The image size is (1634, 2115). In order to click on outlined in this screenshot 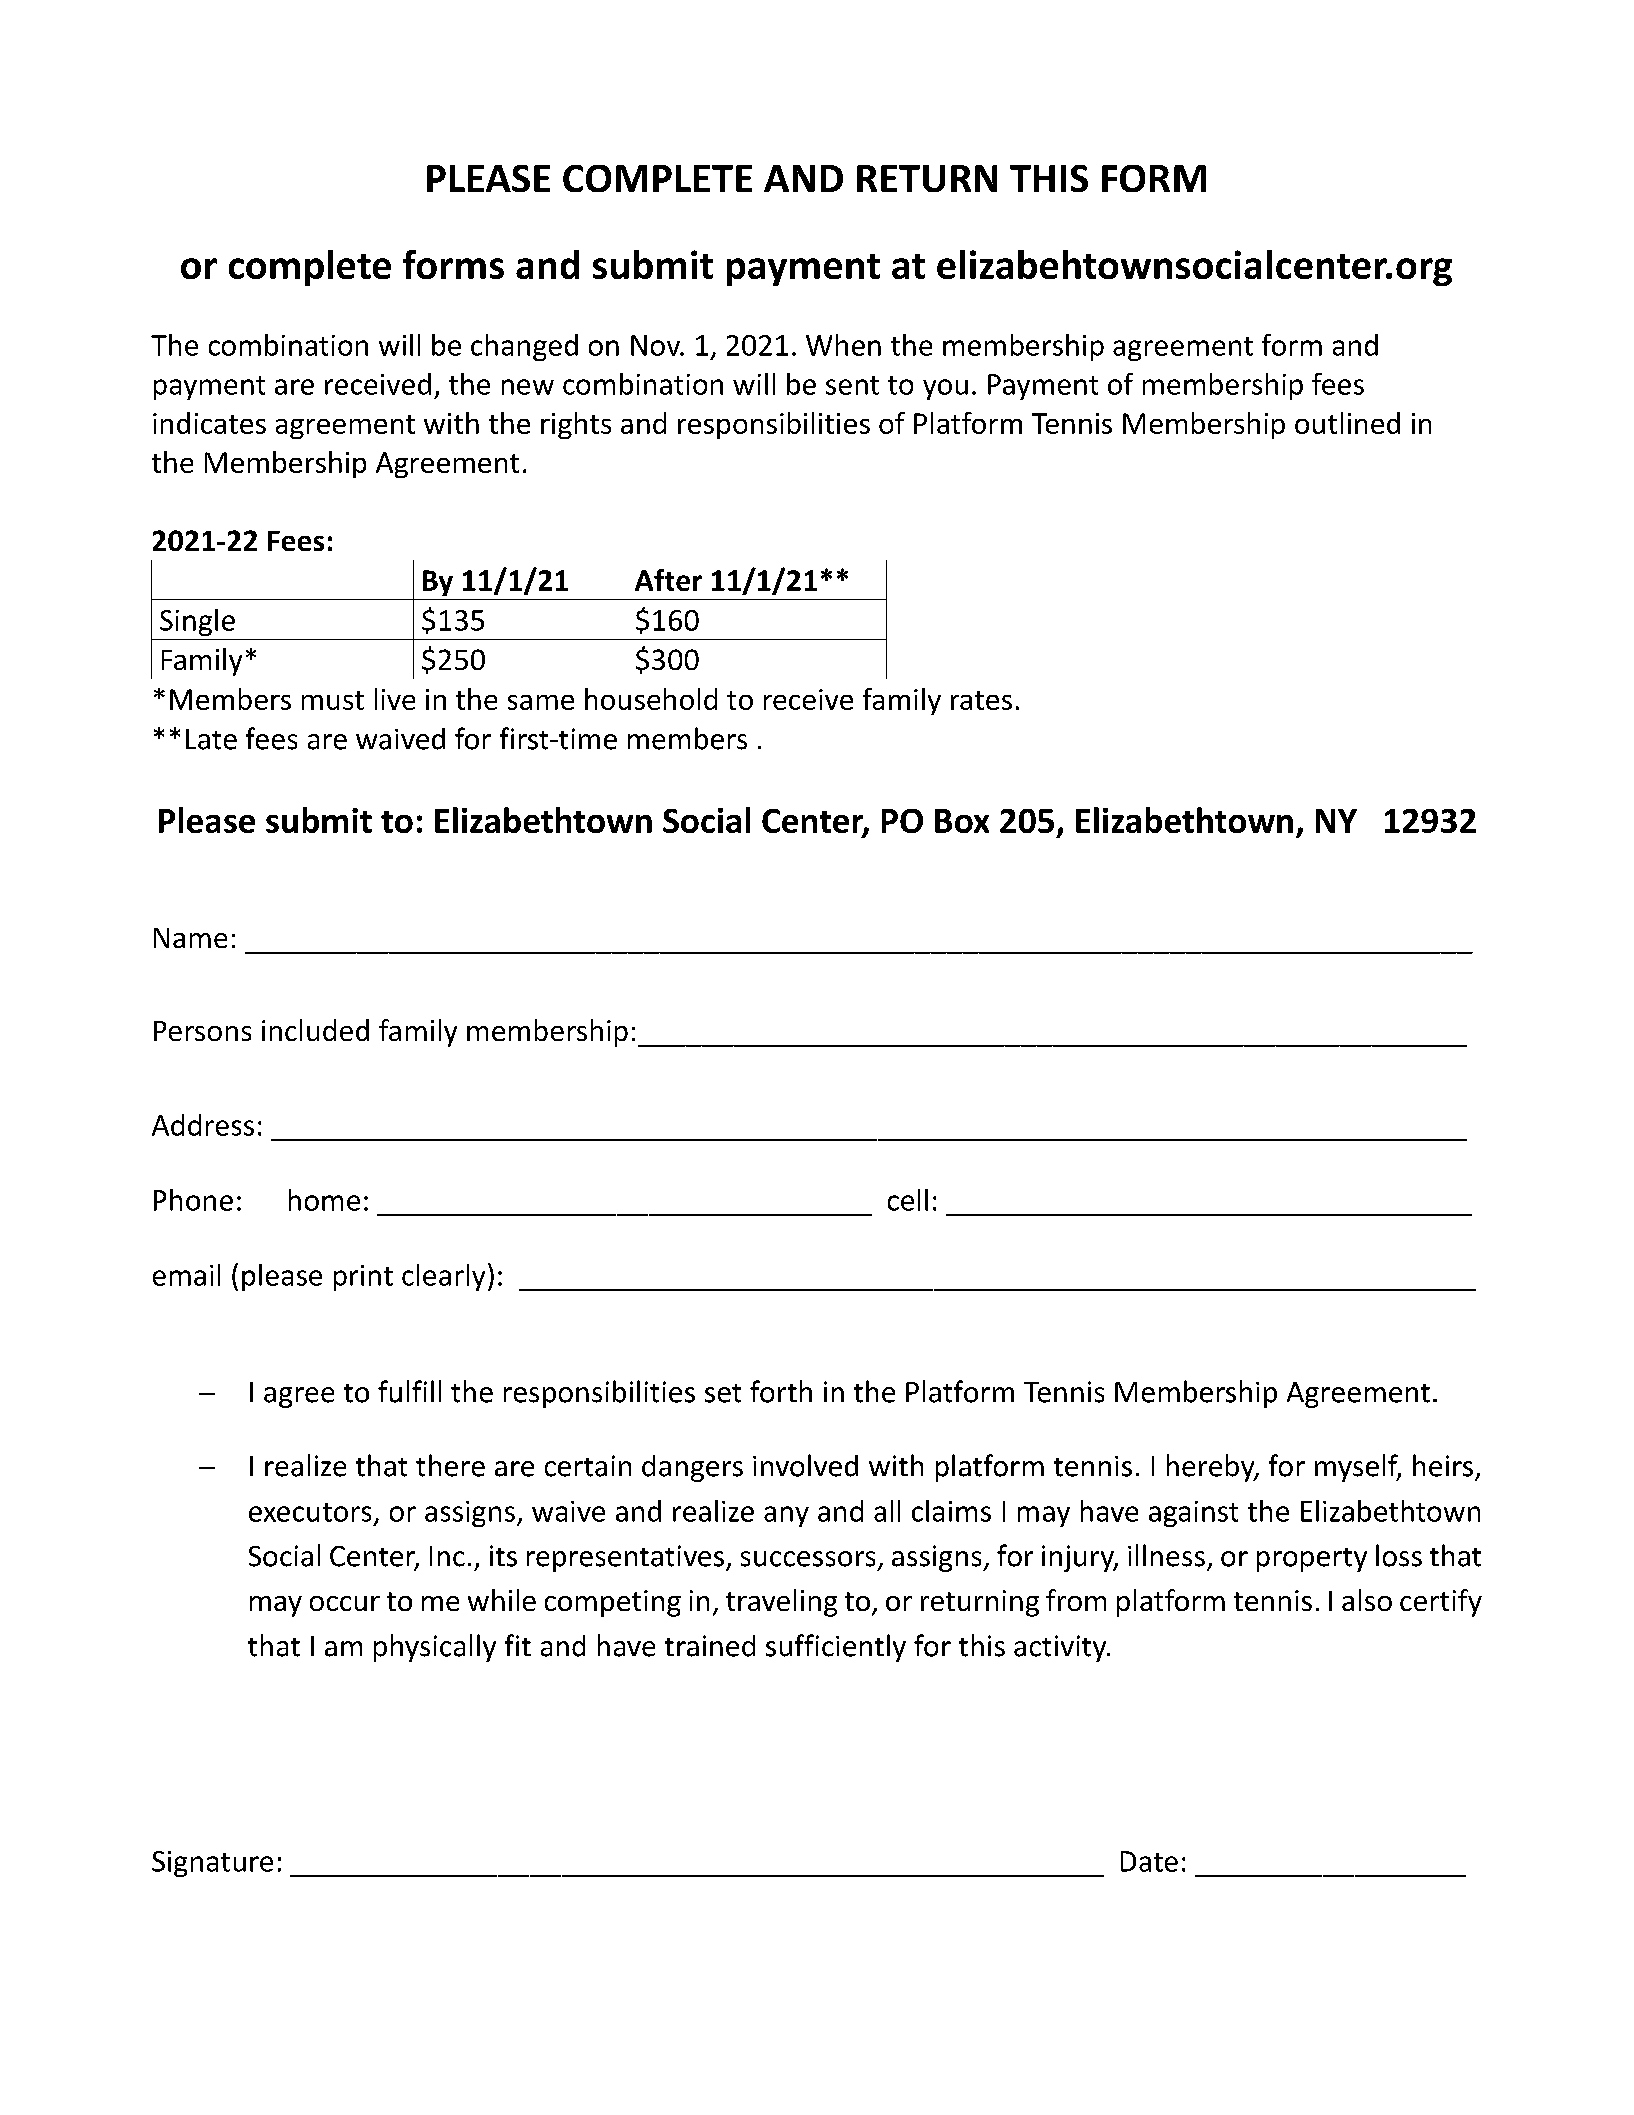, I will do `click(1347, 423)`.
